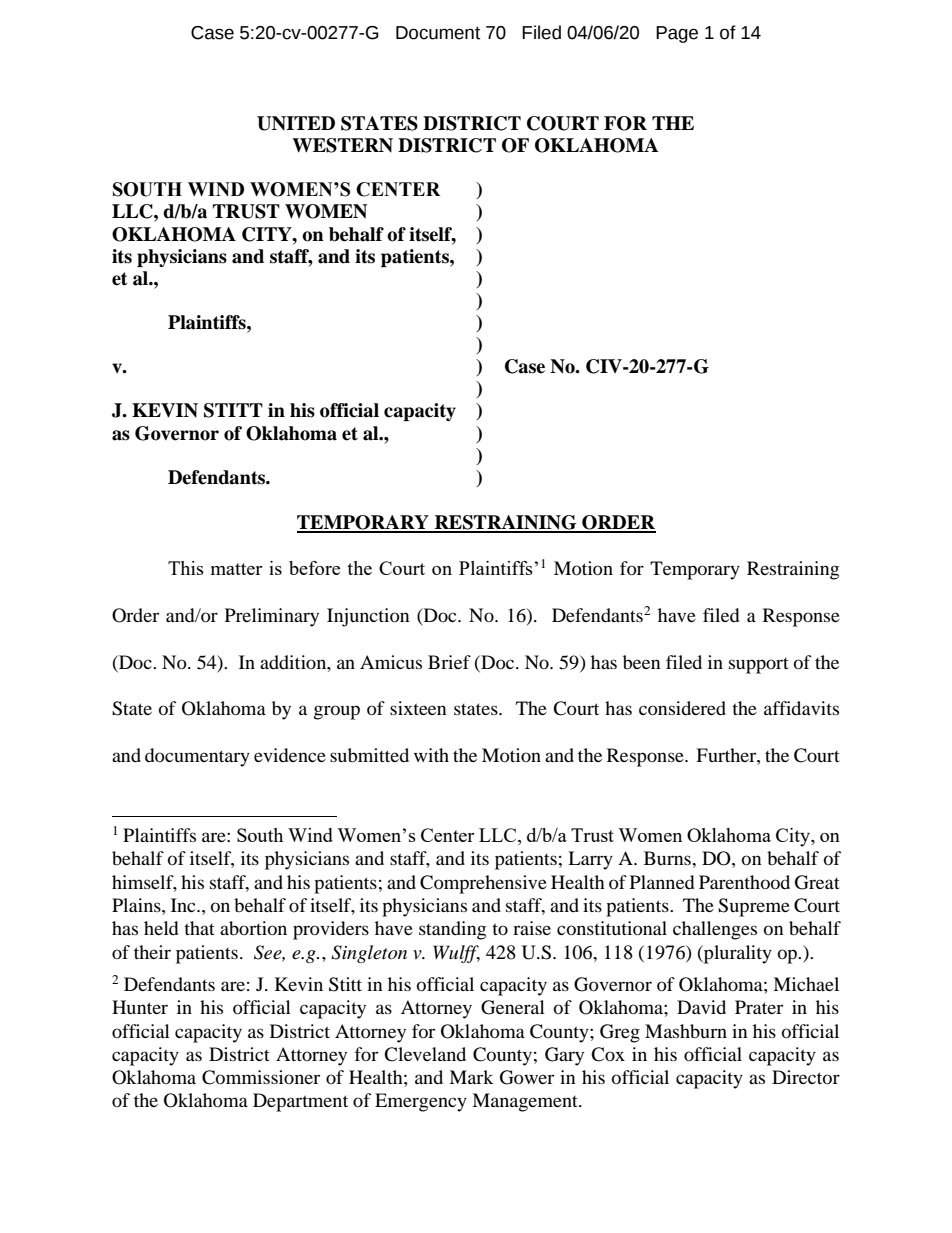 Image resolution: width=952 pixels, height=1233 pixels. What do you see at coordinates (261, 1077) in the screenshot?
I see `Commissioner` at bounding box center [261, 1077].
